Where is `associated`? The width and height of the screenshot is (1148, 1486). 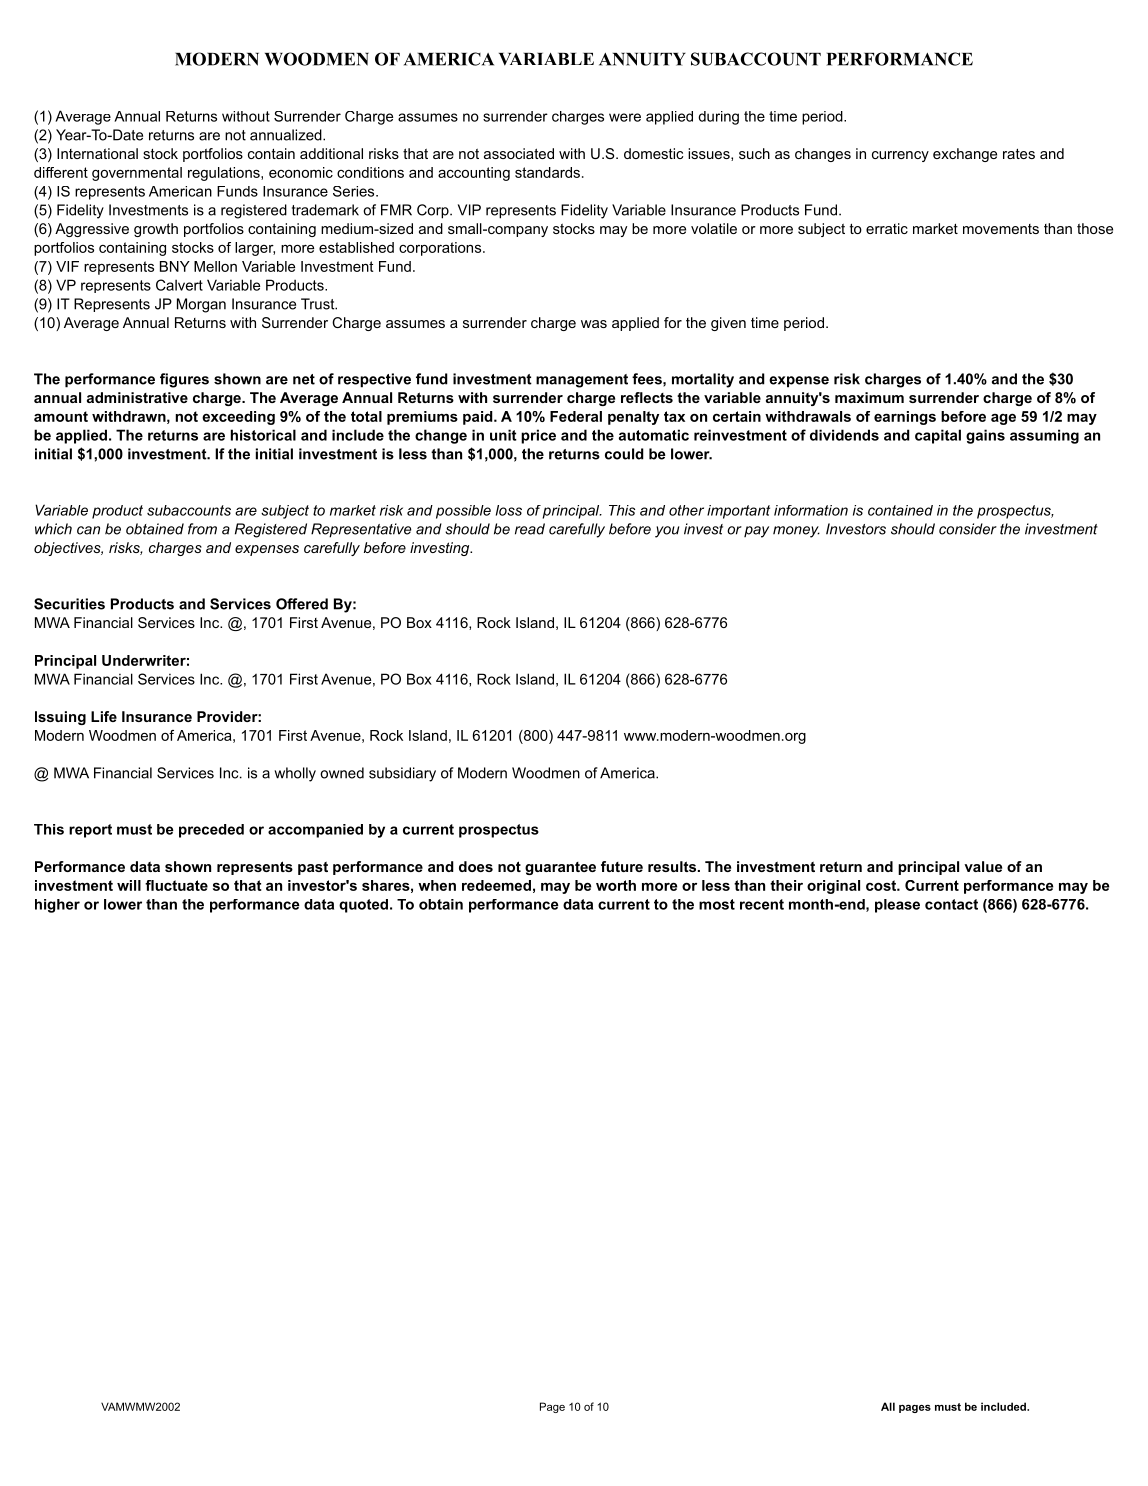 associated is located at coordinates (519, 153).
